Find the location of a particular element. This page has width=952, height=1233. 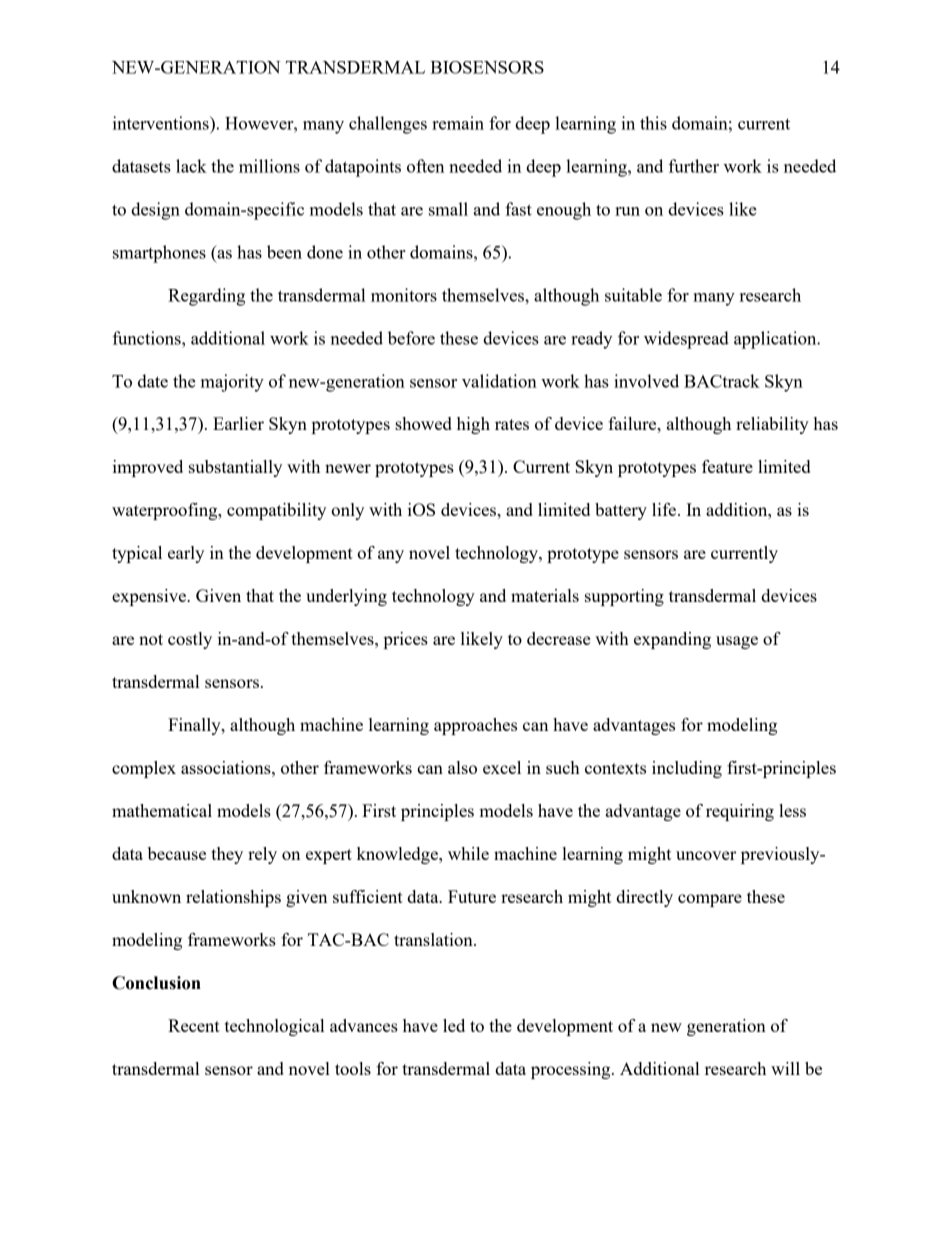

they is located at coordinates (227, 855).
